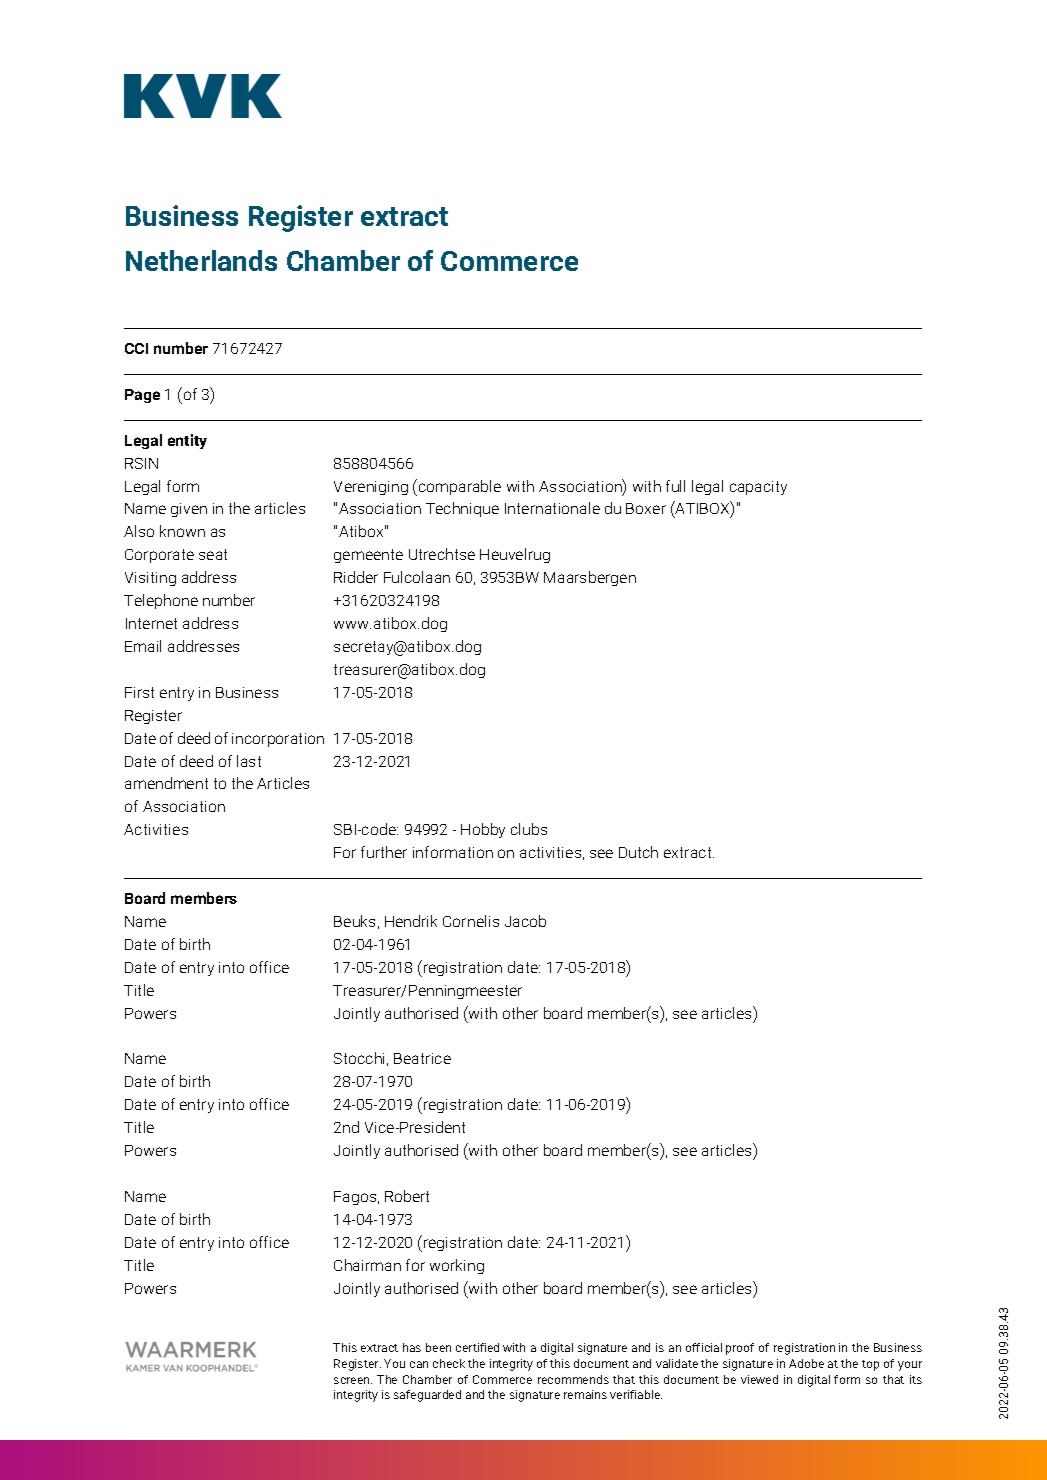 This document has height=1480, width=1047. What do you see at coordinates (638, 852) in the document?
I see `Dutch` at bounding box center [638, 852].
